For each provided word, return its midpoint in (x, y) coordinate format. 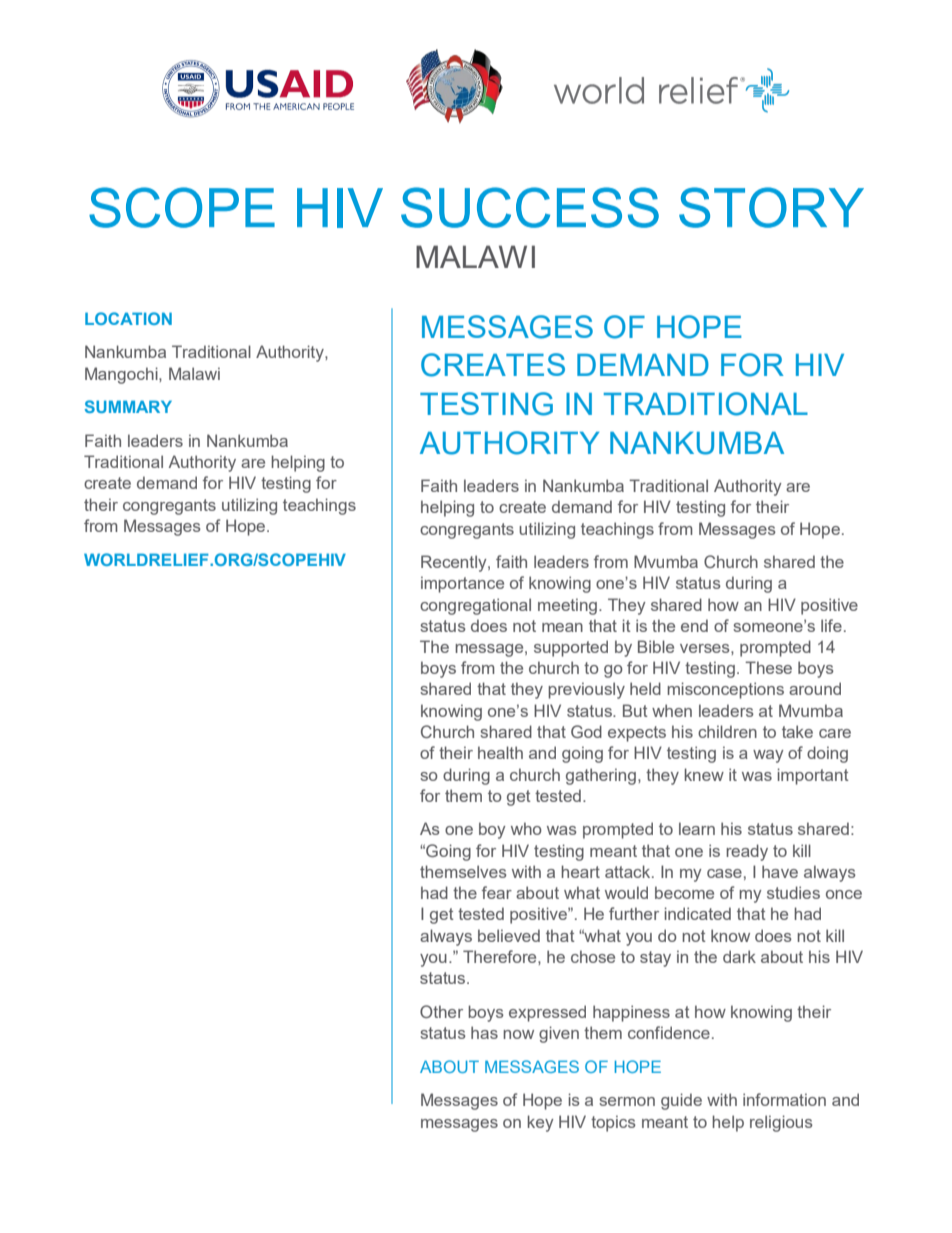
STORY (771, 207)
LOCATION (128, 318)
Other (441, 1011)
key (541, 1123)
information (784, 1099)
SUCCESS (530, 207)
